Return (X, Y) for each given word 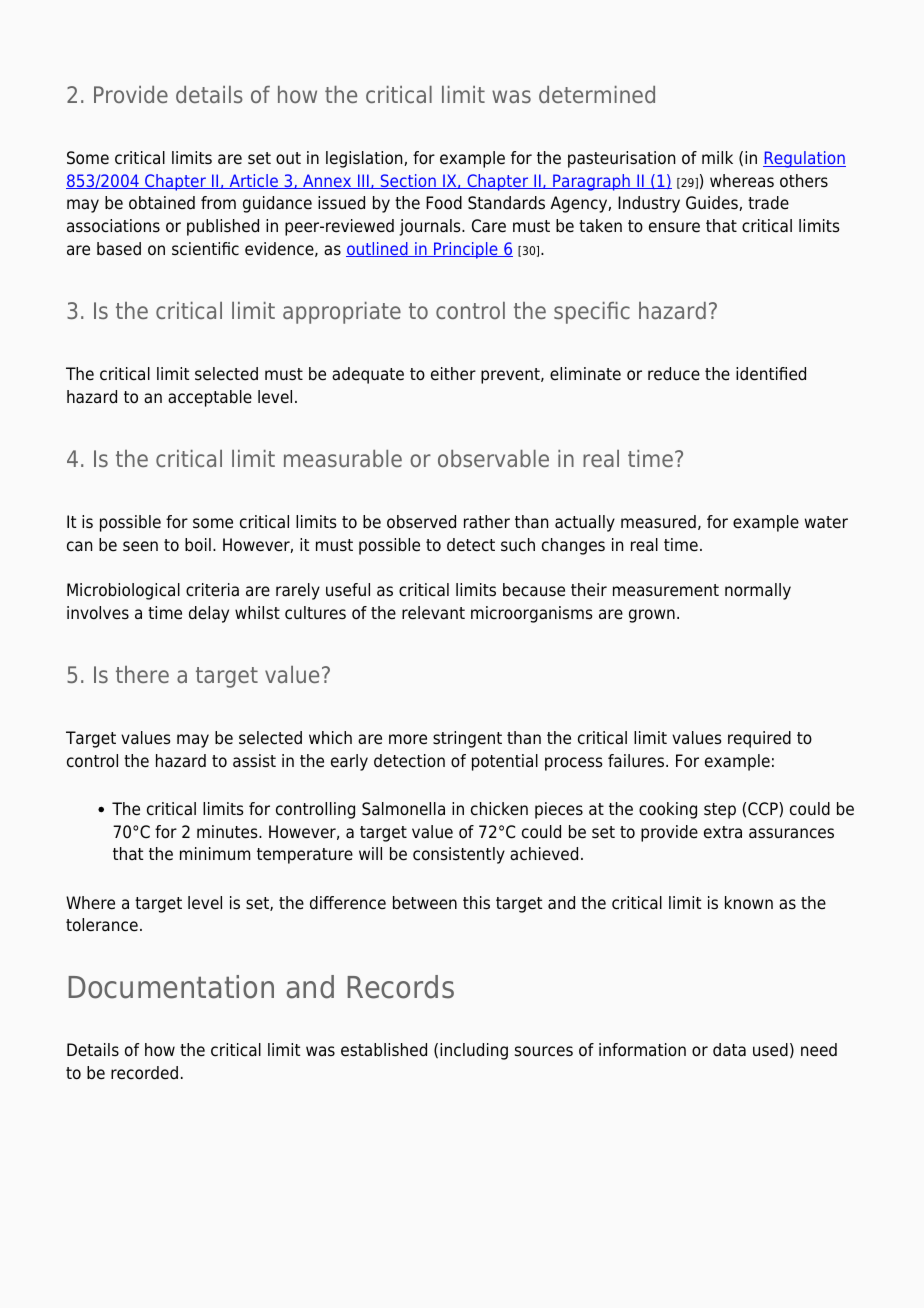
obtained (162, 203)
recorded (144, 1073)
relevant (433, 613)
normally (758, 591)
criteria (212, 590)
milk (717, 157)
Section (408, 181)
